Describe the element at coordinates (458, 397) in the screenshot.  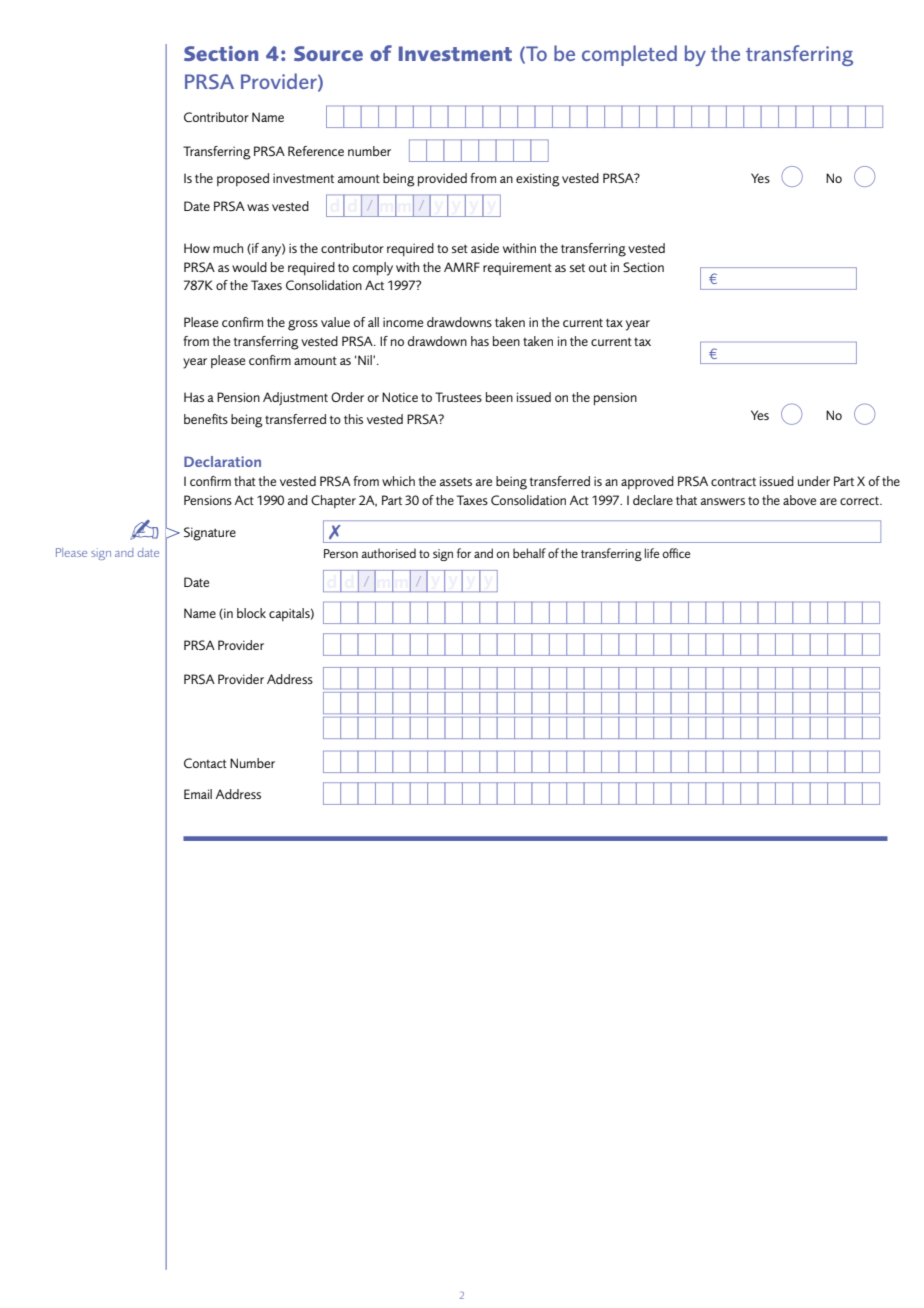
I see `Trustees` at that location.
